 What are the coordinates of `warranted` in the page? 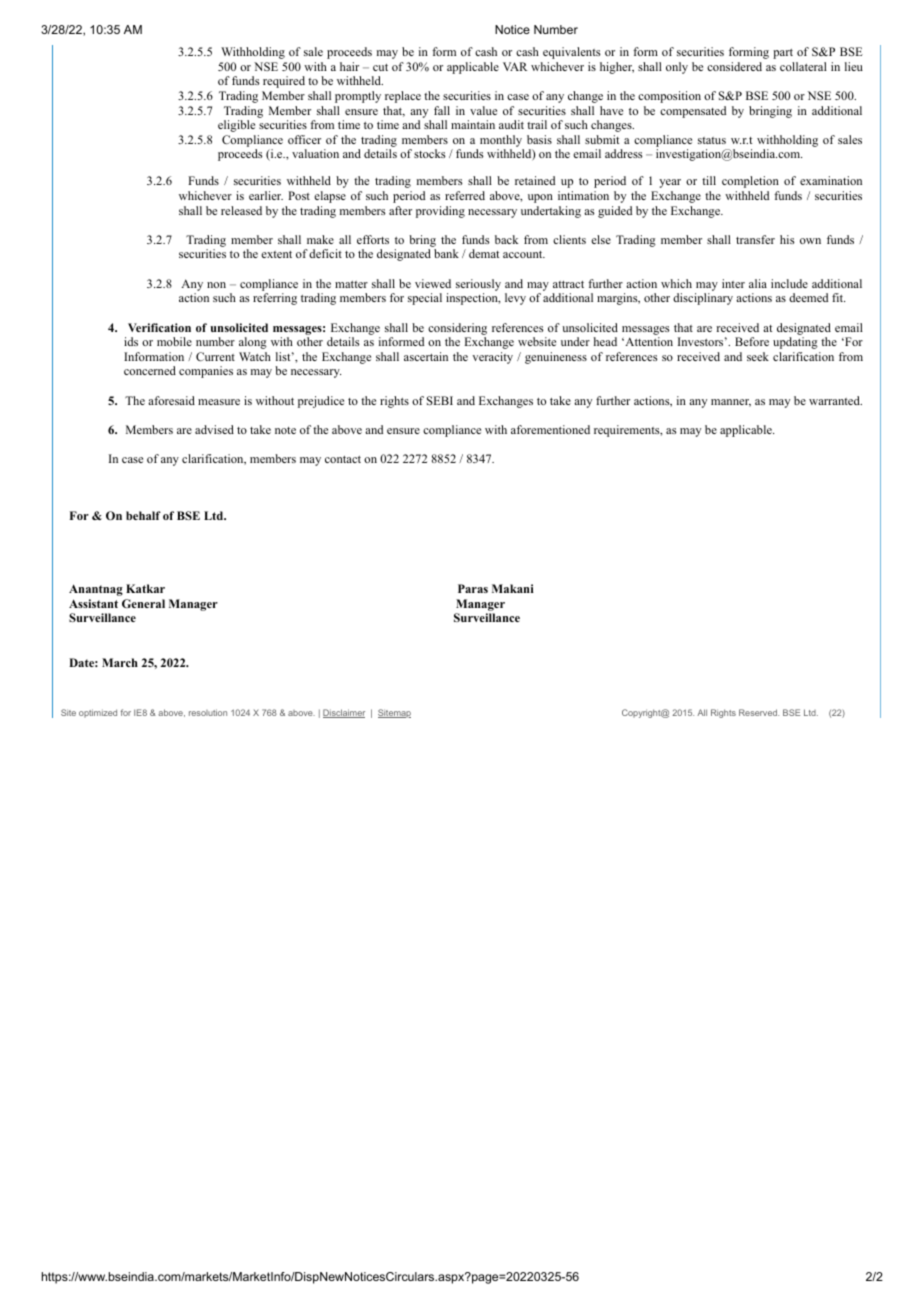 It's located at (835, 400).
